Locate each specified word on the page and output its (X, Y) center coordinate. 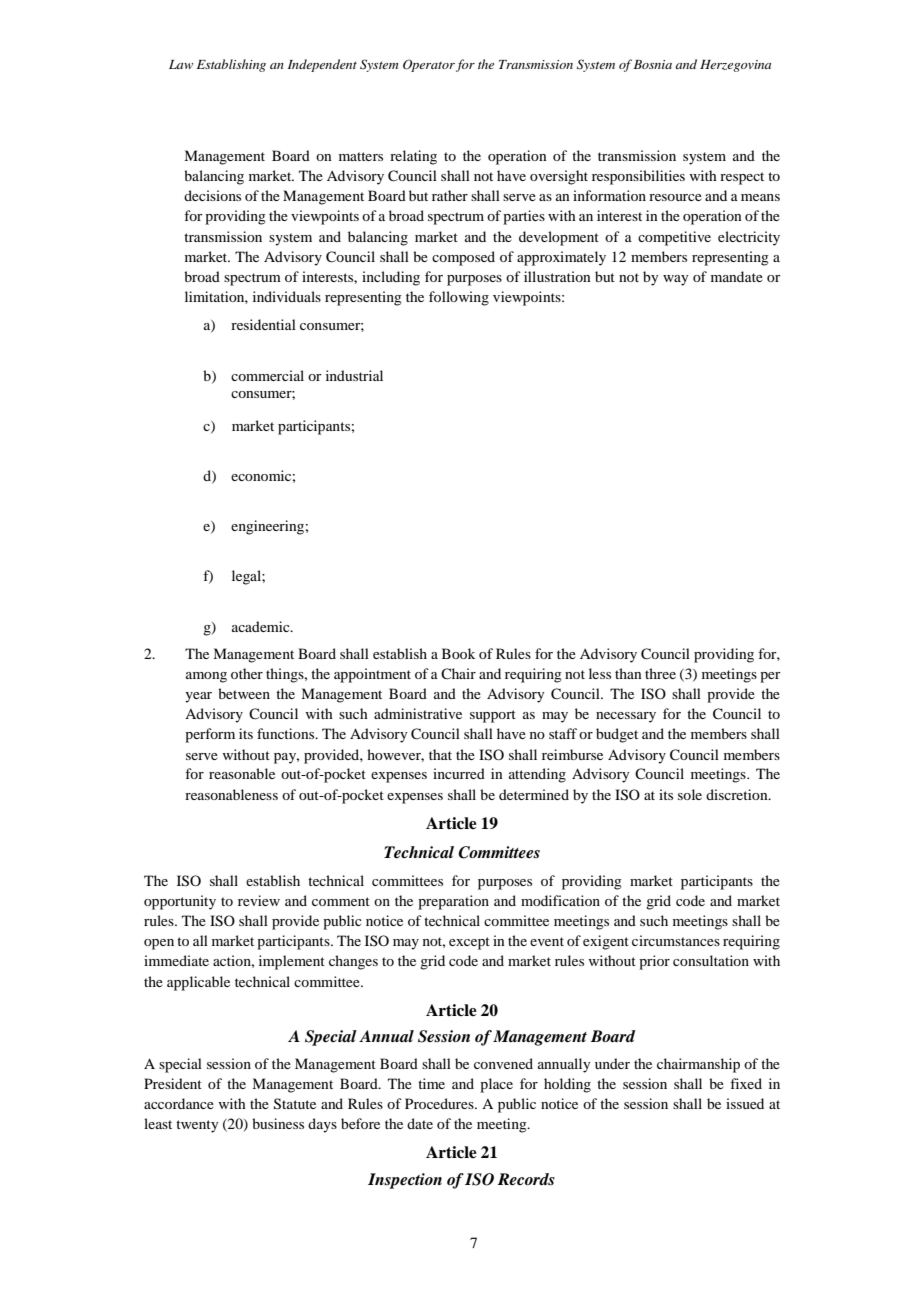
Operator (429, 65)
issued (745, 1103)
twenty (197, 1126)
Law (181, 64)
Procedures (440, 1103)
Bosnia (653, 64)
